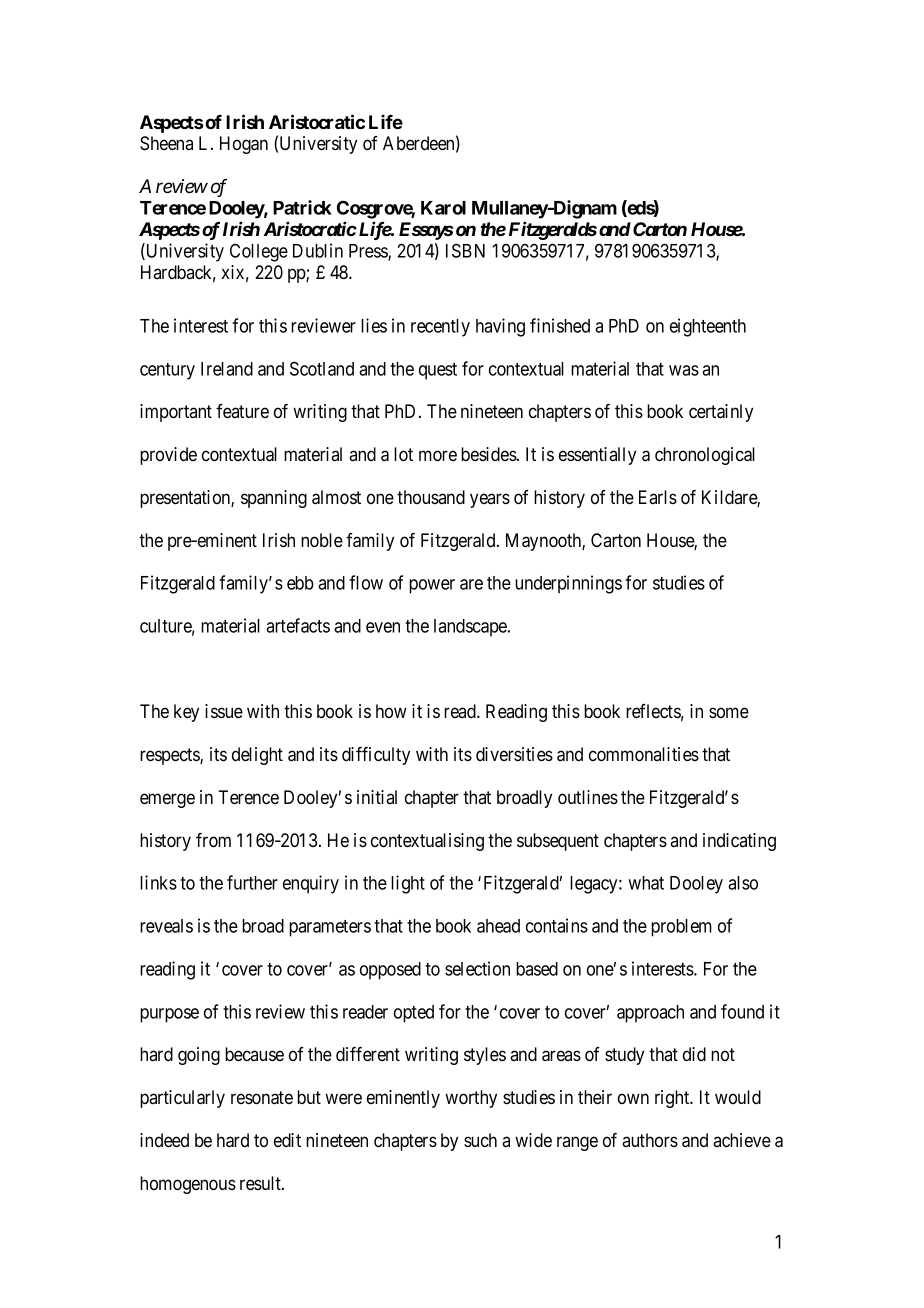 This document has height=1308, width=924. Describe the element at coordinates (658, 497) in the document. I see `Earls` at that location.
